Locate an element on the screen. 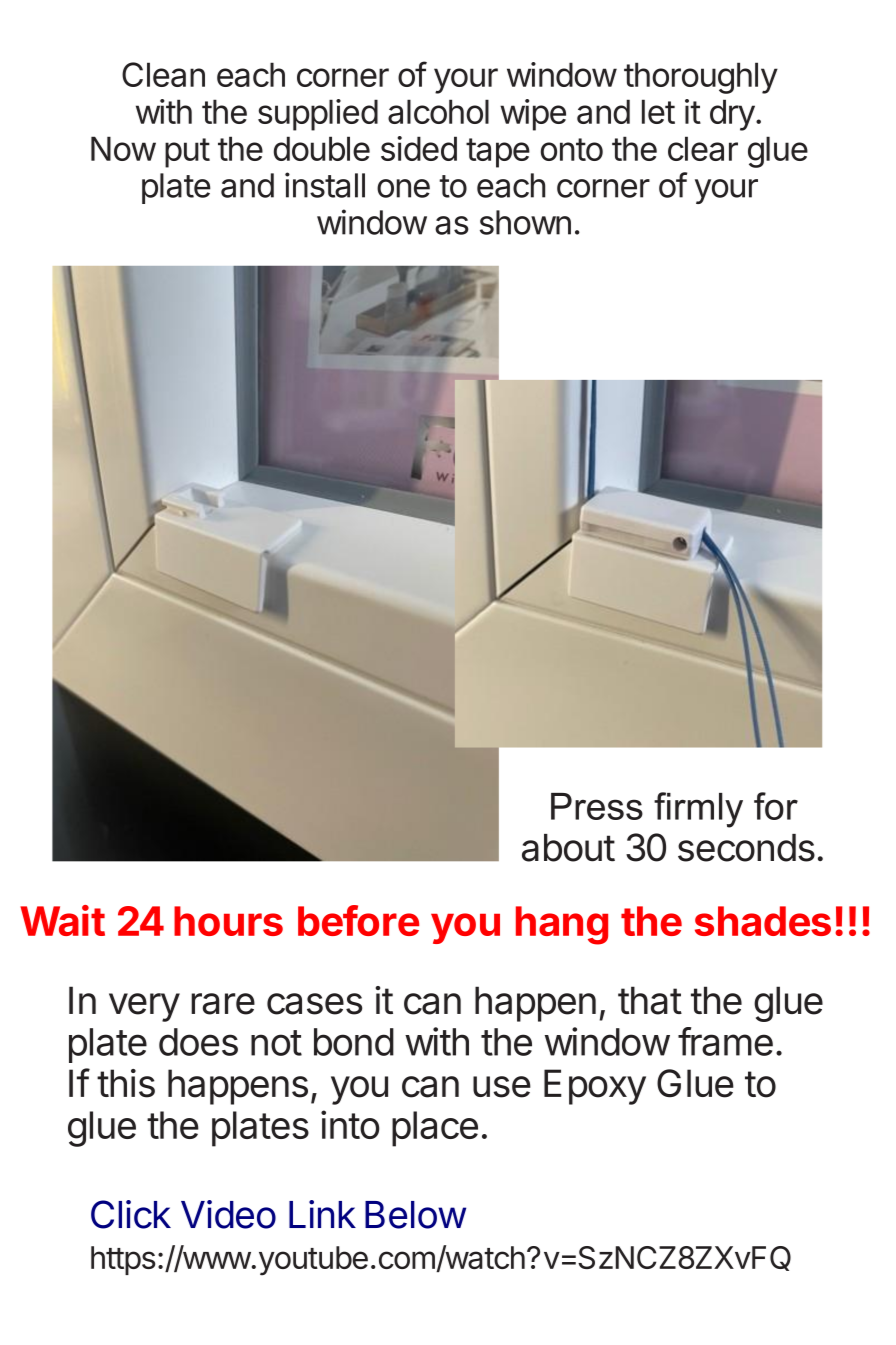 Image resolution: width=896 pixels, height=1345 pixels. clear is located at coordinates (703, 148).
